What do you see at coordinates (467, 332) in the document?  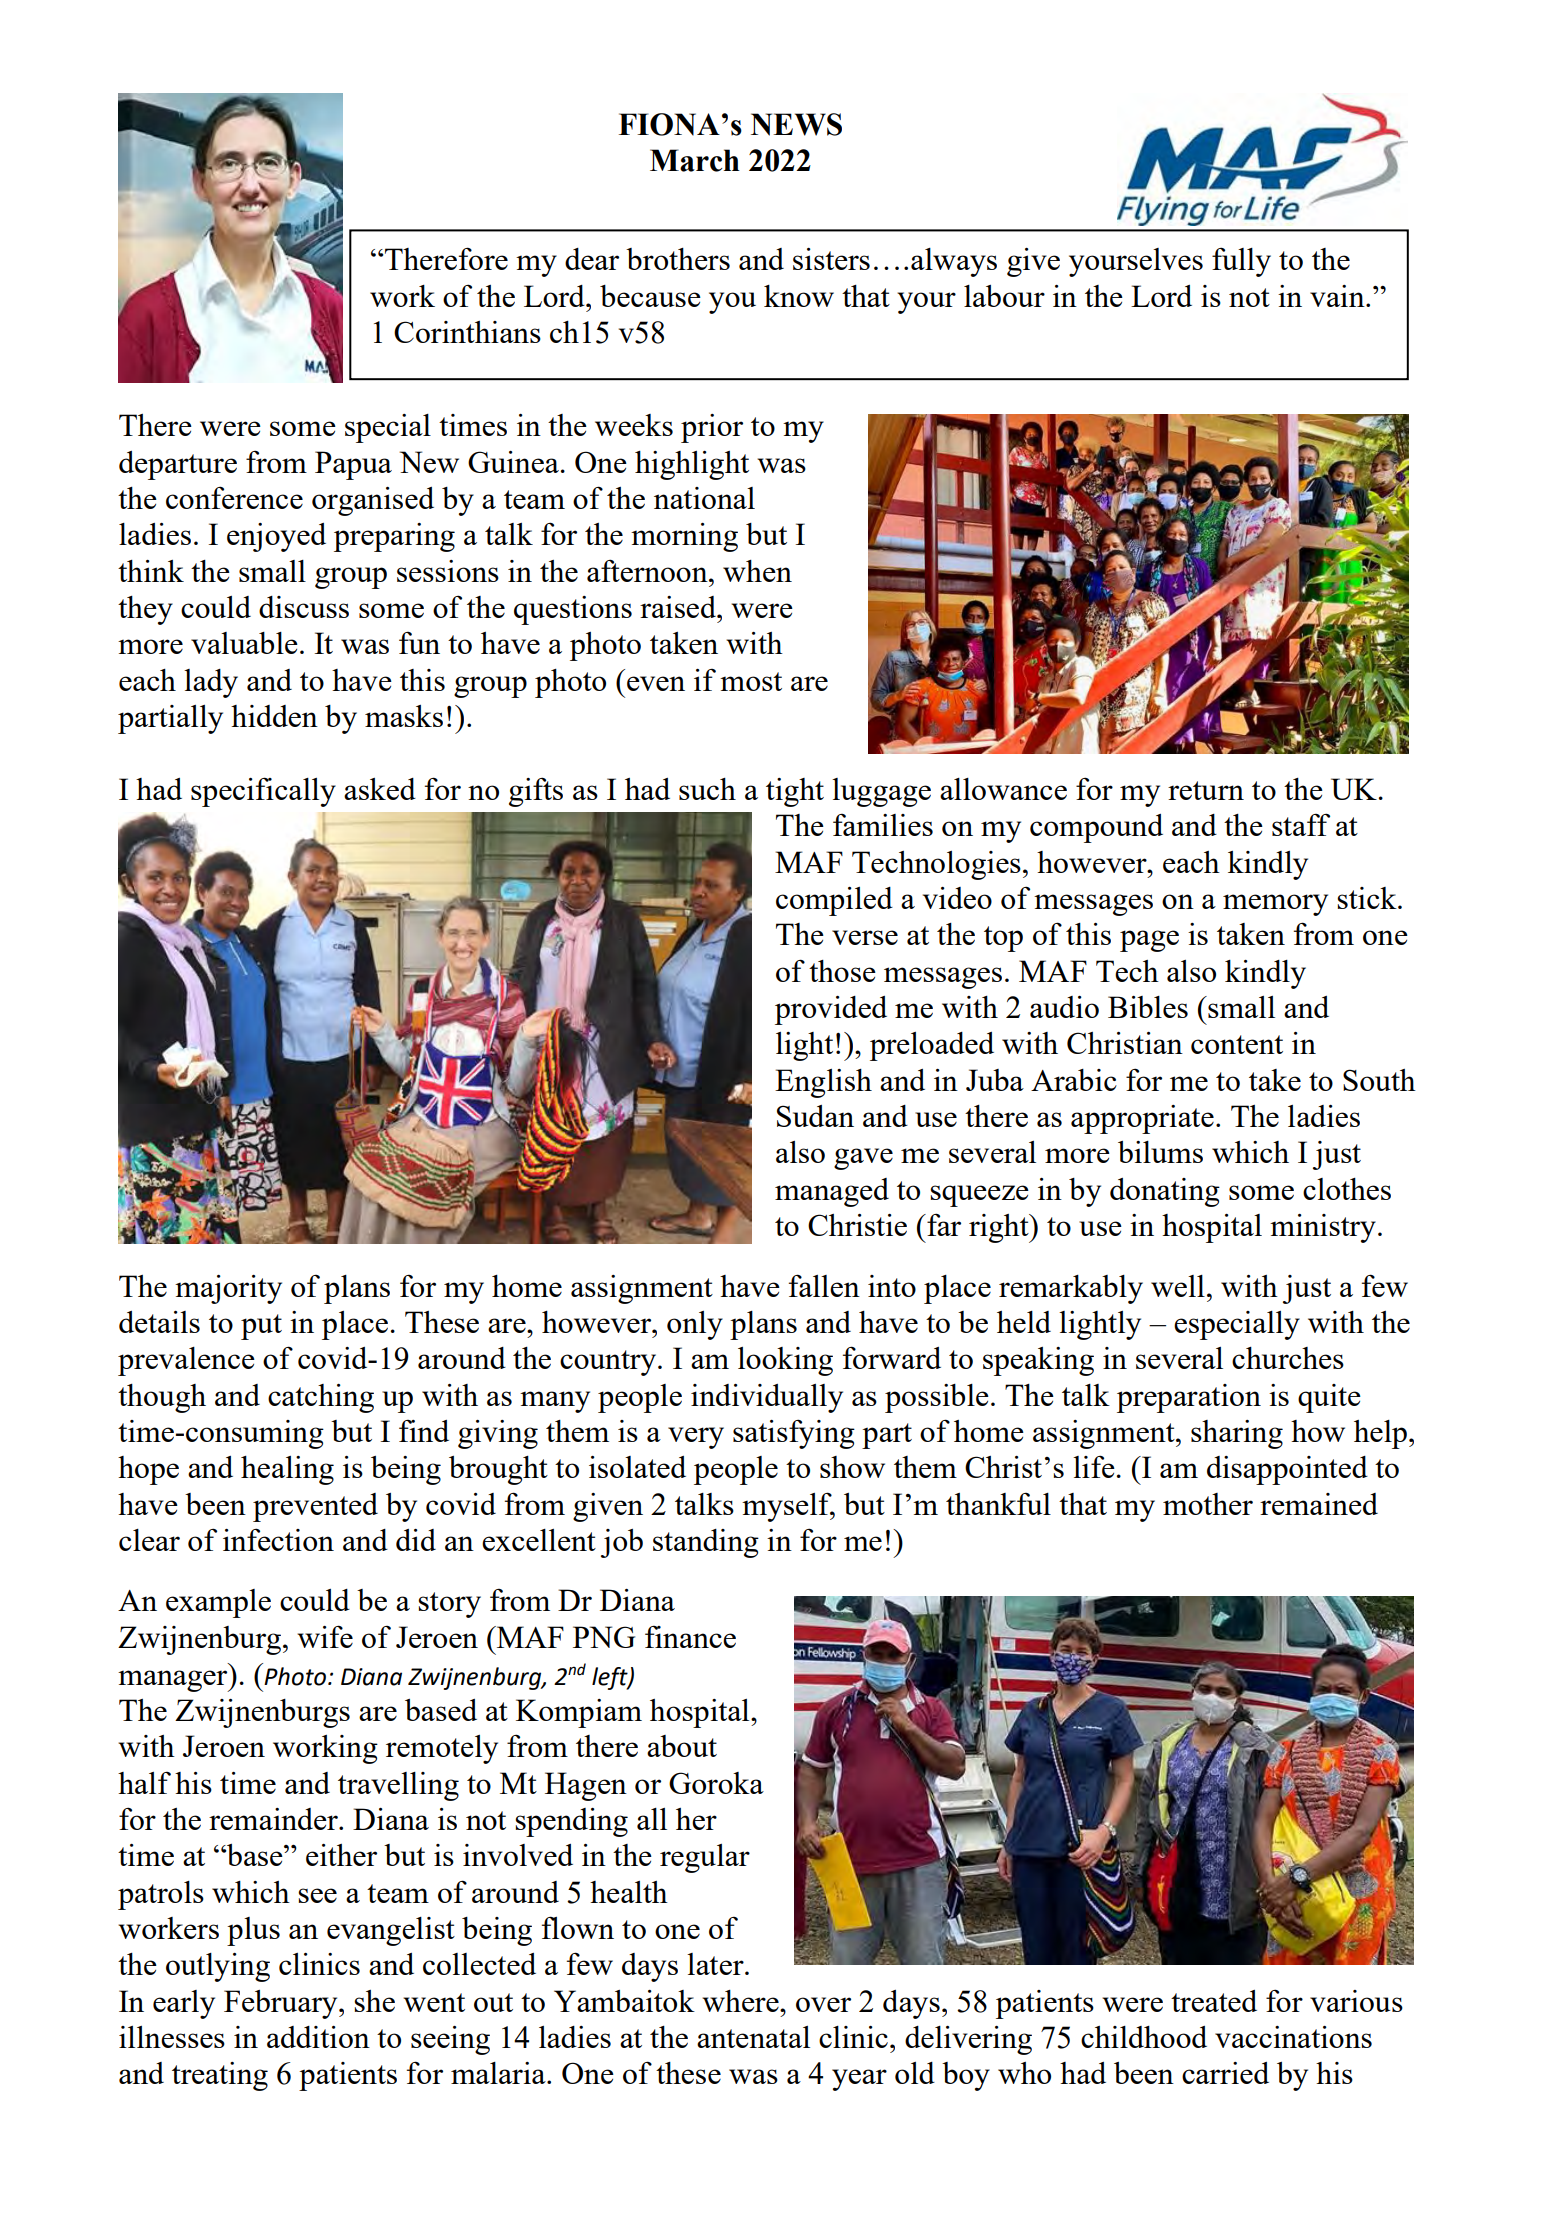 I see `Corinthians` at bounding box center [467, 332].
